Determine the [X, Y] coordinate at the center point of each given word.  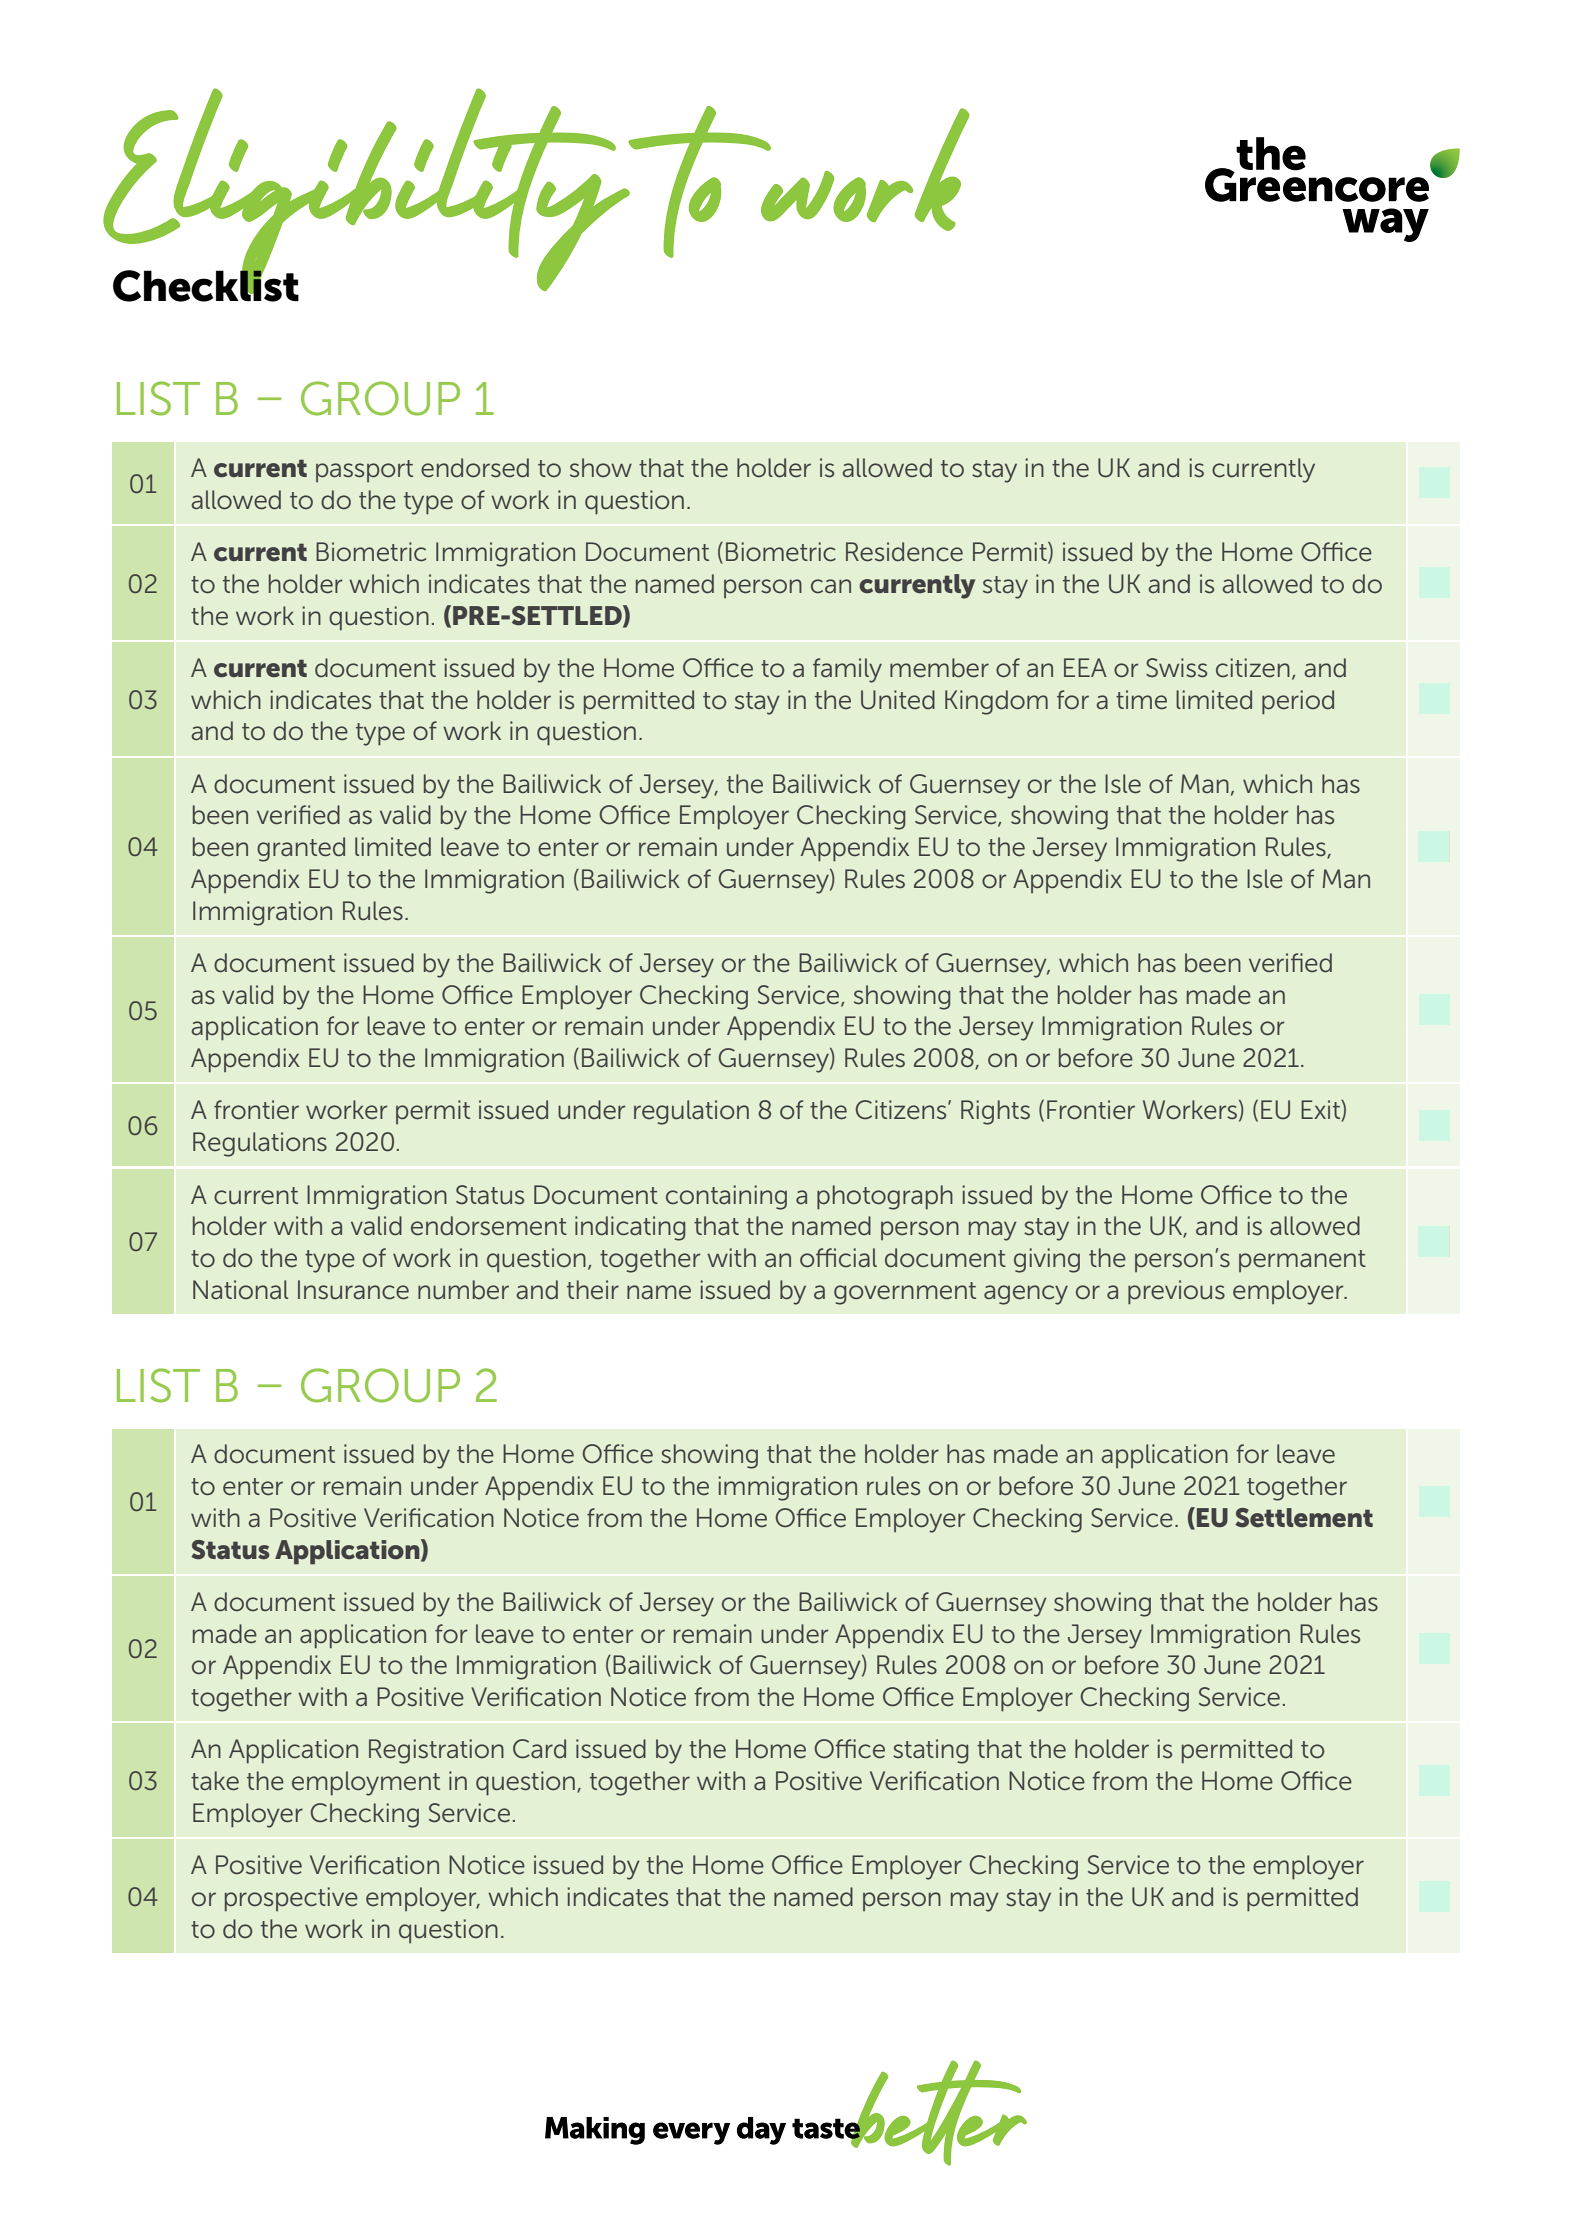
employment [366, 1783]
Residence [904, 552]
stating [930, 1751]
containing [726, 1197]
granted [301, 849]
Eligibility [369, 194]
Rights [995, 1112]
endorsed [475, 468]
